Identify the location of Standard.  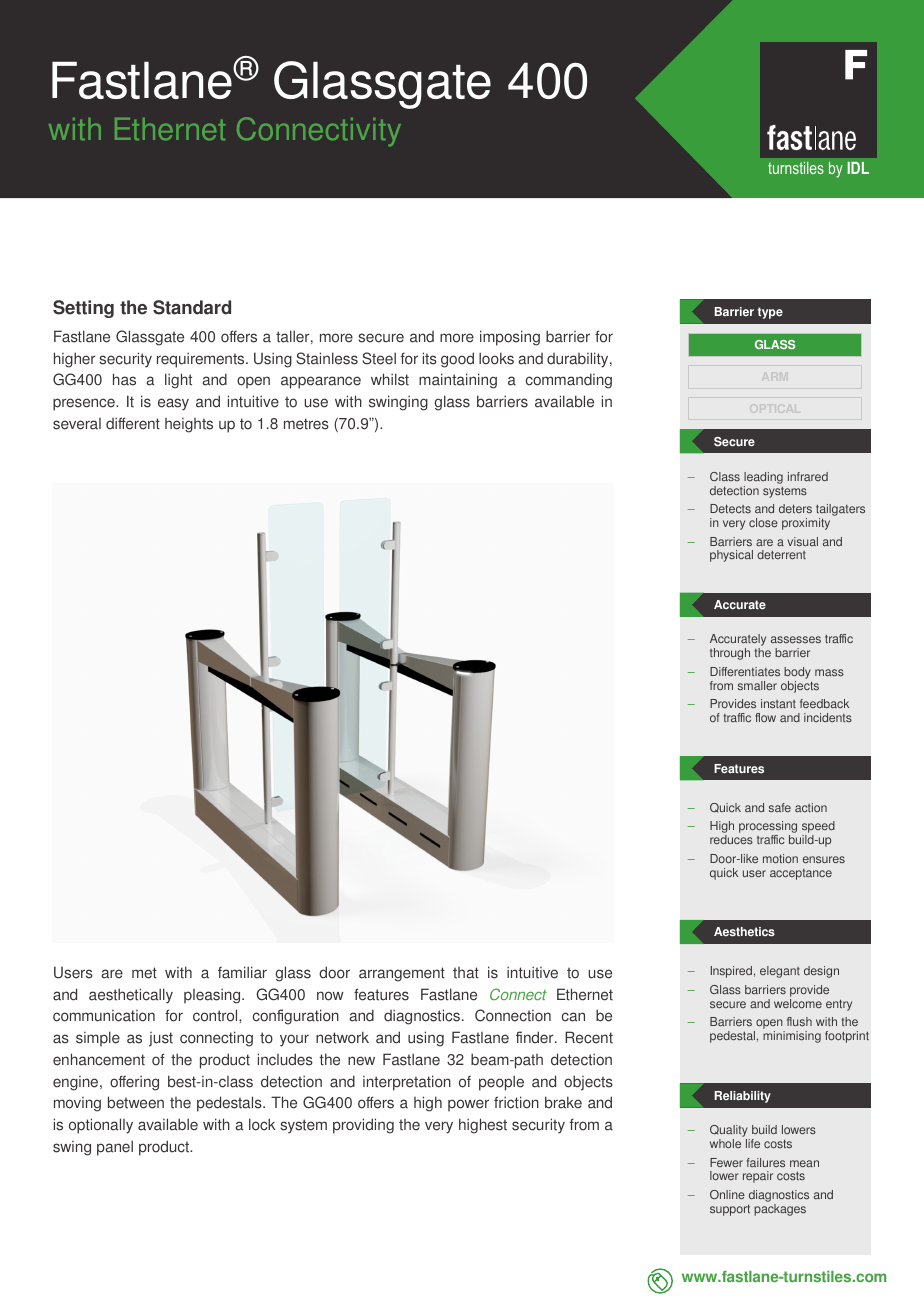
(192, 307).
